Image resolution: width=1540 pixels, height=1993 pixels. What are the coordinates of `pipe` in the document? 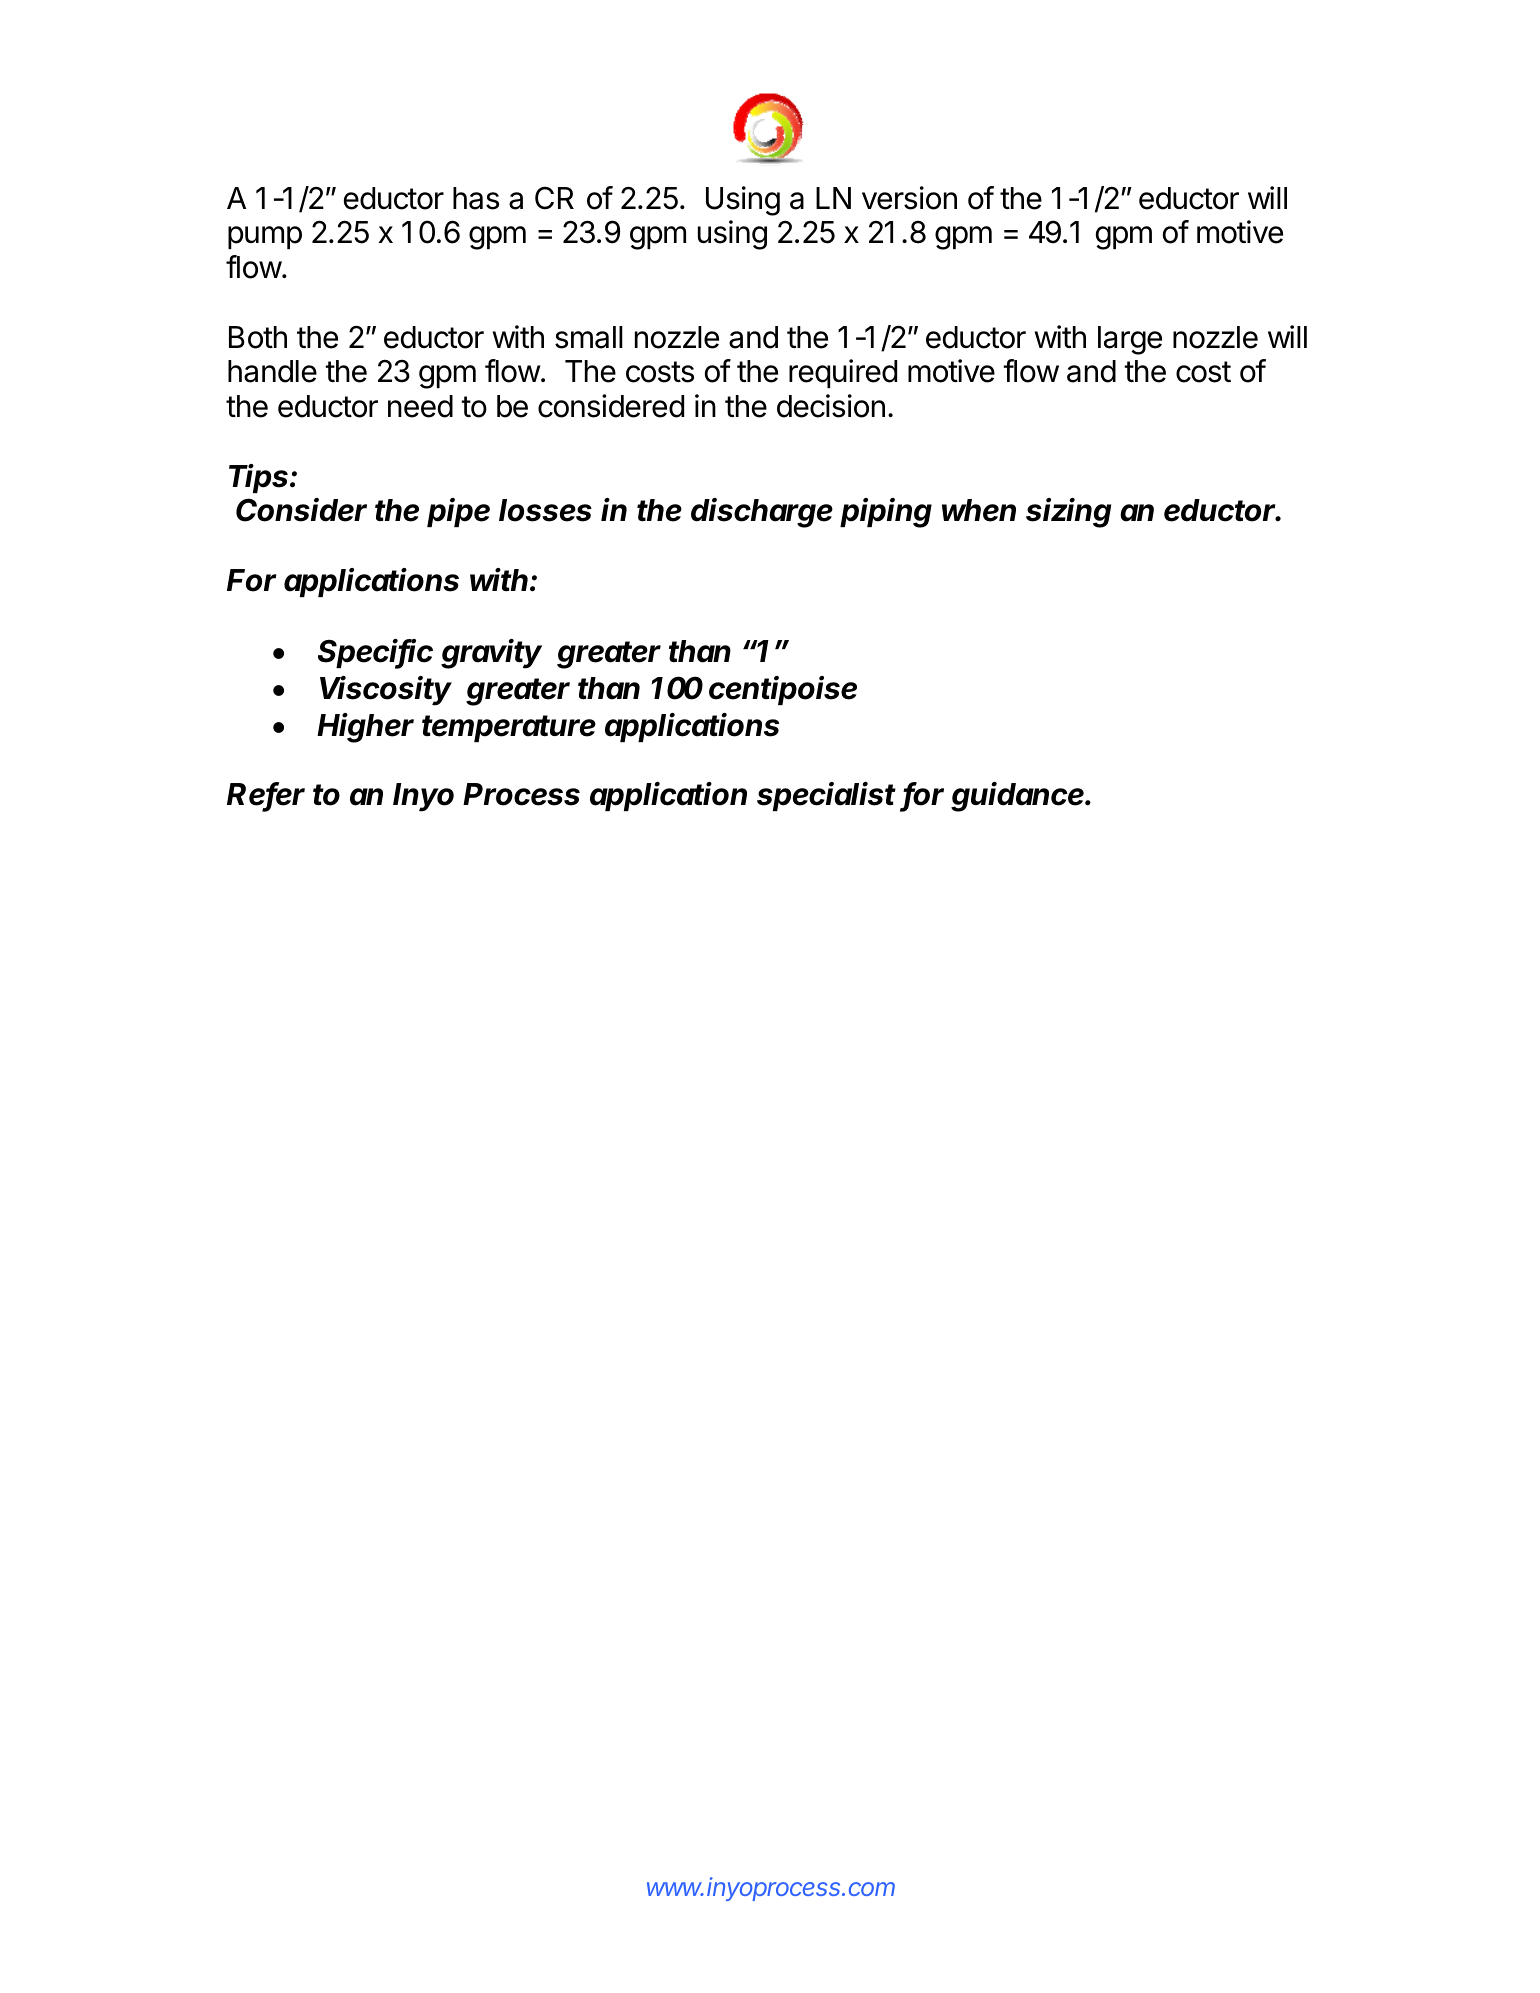 It's located at (458, 512).
